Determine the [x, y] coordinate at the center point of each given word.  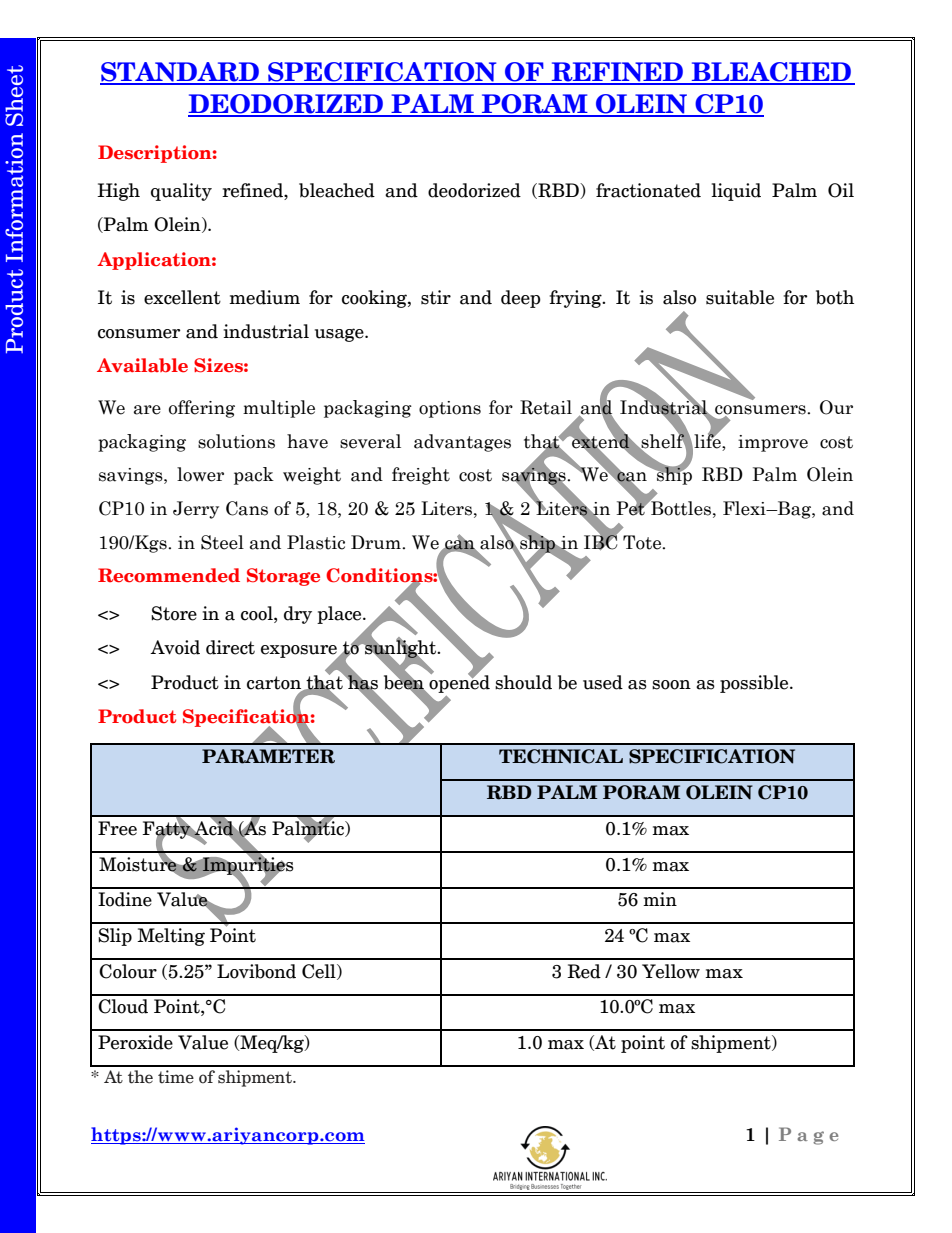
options [450, 409]
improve [773, 443]
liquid [736, 192]
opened [458, 683]
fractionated [648, 190]
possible [755, 684]
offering [202, 409]
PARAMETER [268, 756]
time [176, 1077]
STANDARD [180, 73]
